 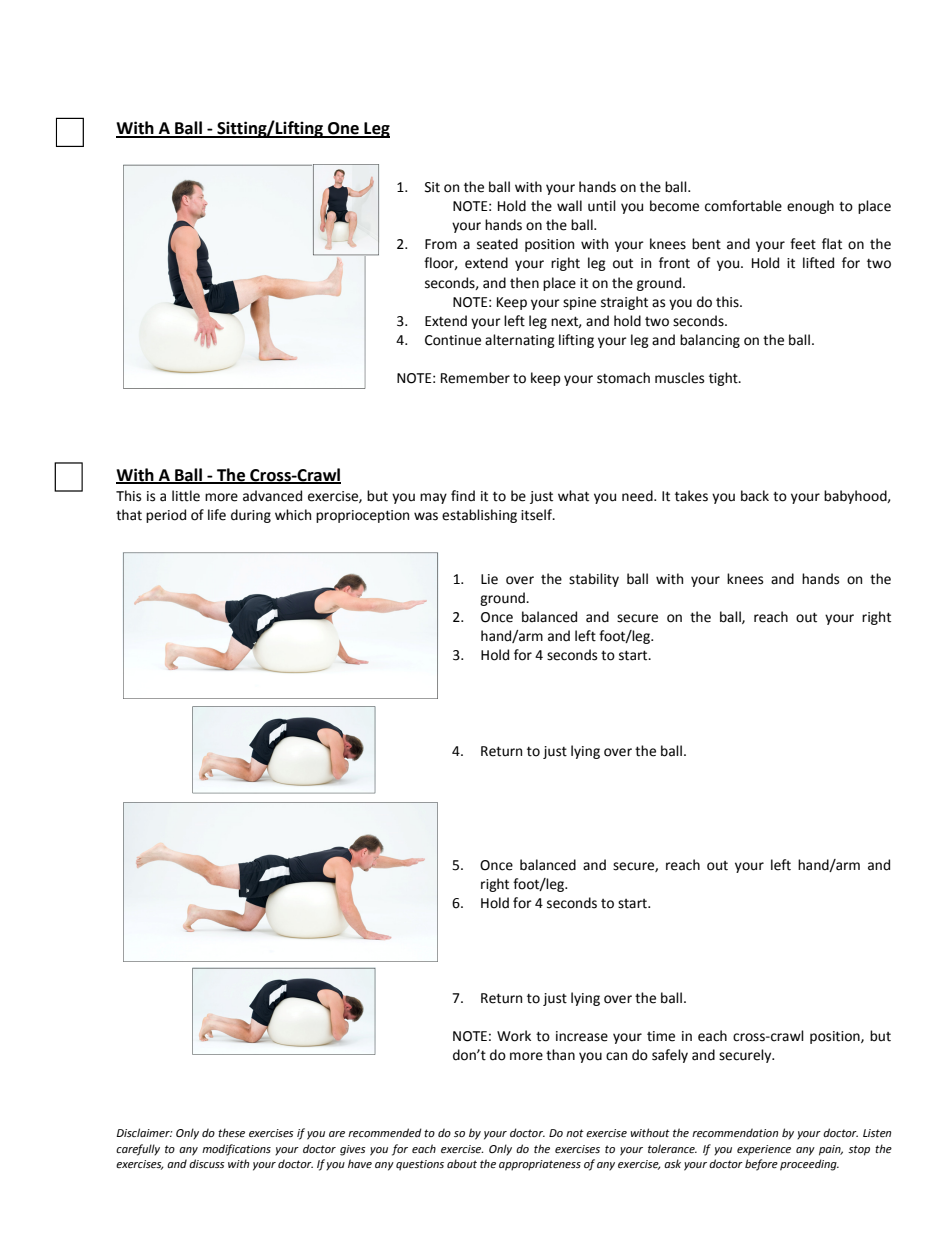 What do you see at coordinates (217, 515) in the page?
I see `life` at bounding box center [217, 515].
